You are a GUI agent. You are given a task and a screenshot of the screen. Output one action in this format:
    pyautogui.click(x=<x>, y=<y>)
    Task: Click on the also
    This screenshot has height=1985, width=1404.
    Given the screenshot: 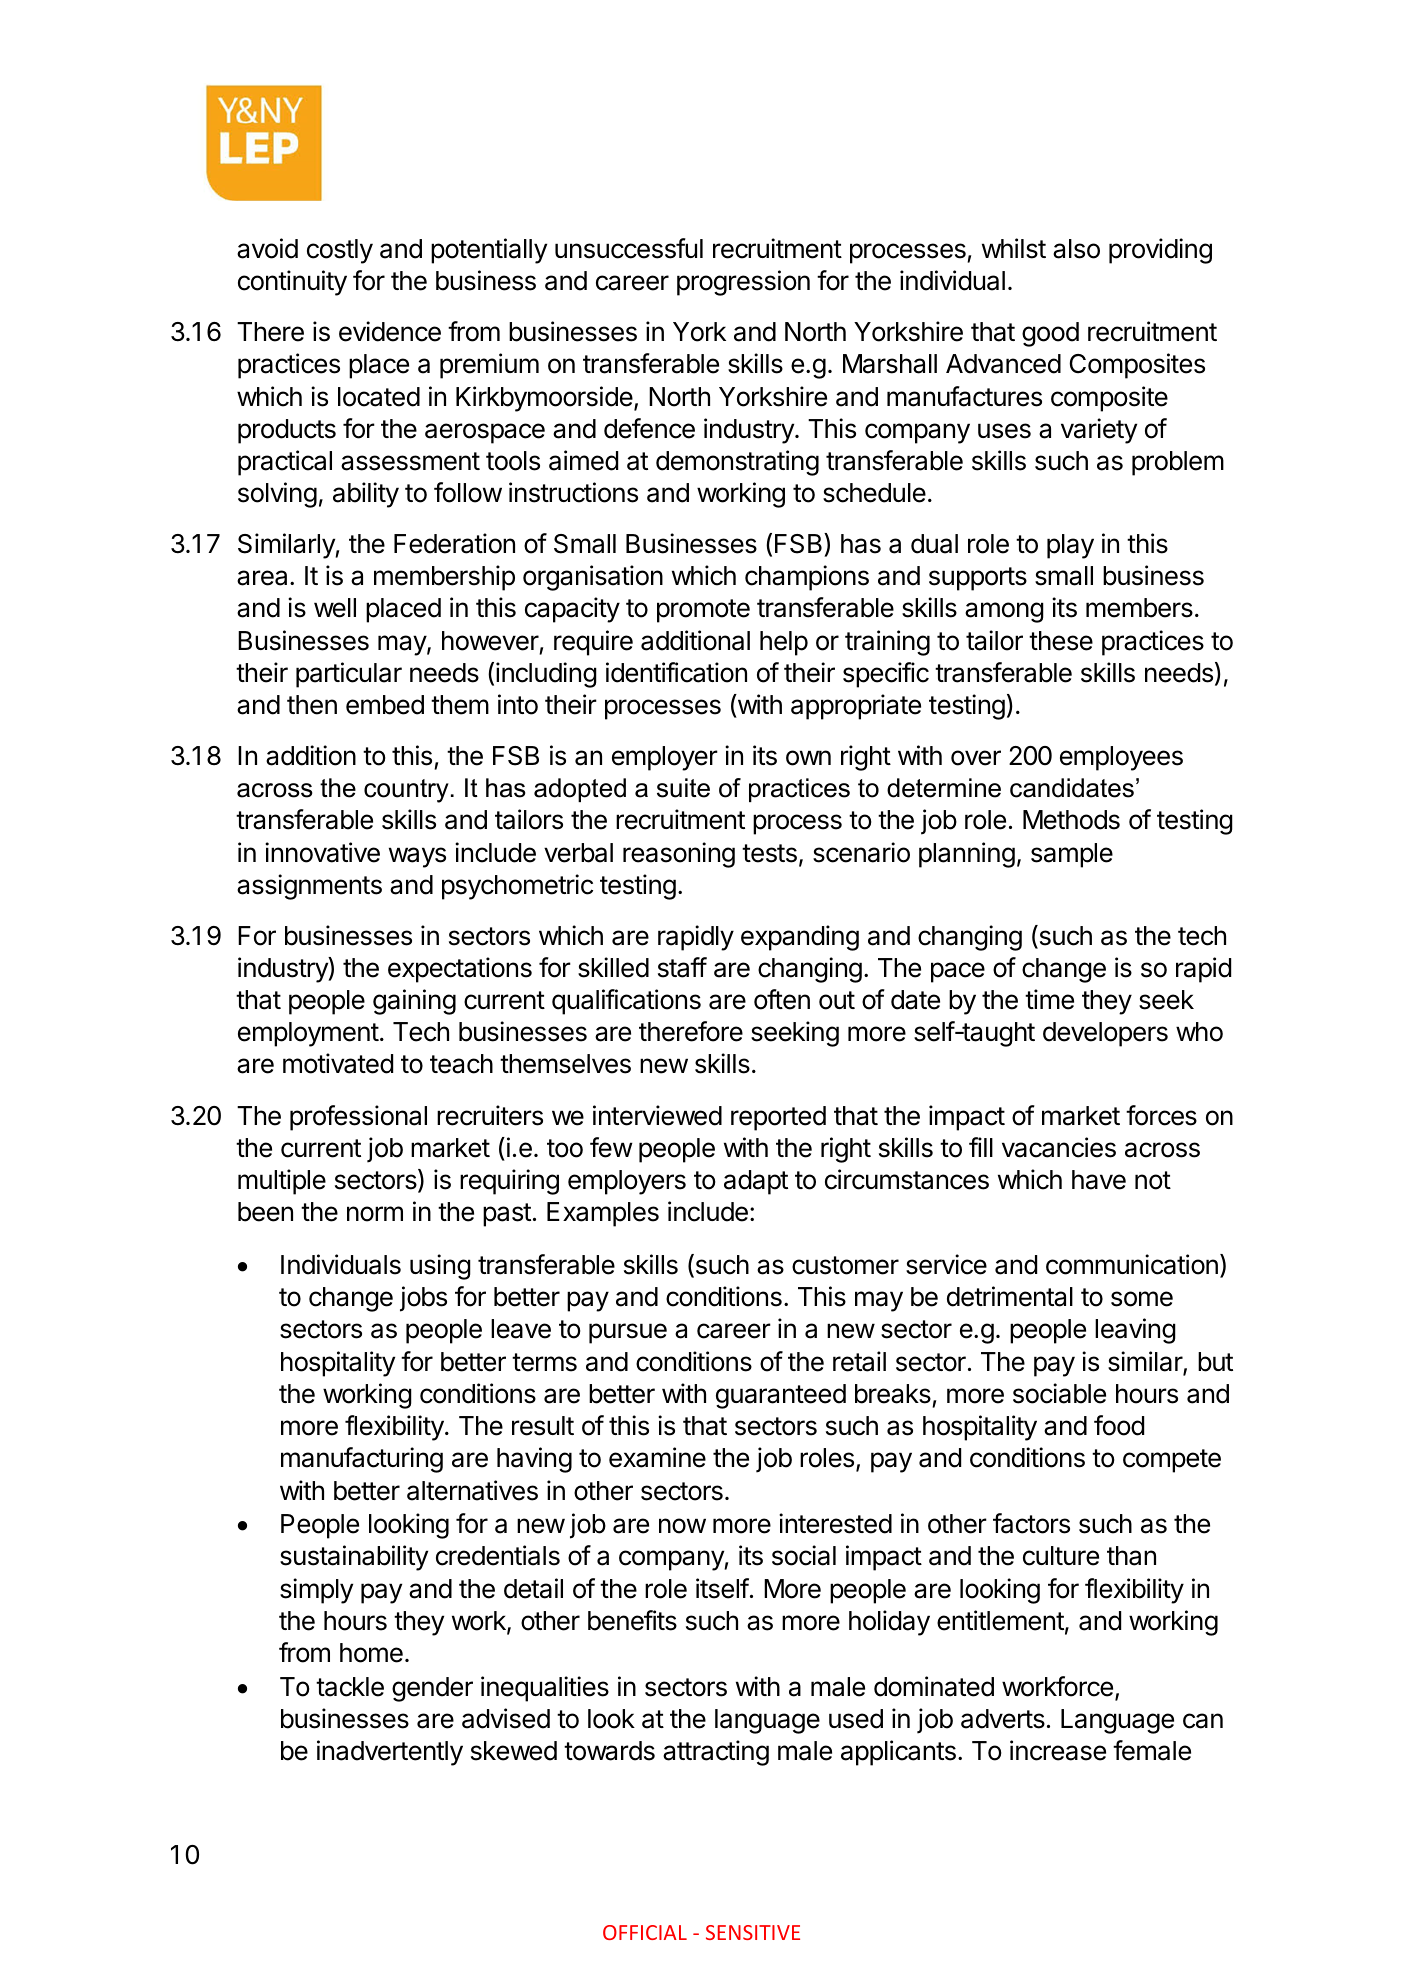 What is the action you would take?
    pyautogui.click(x=1076, y=249)
